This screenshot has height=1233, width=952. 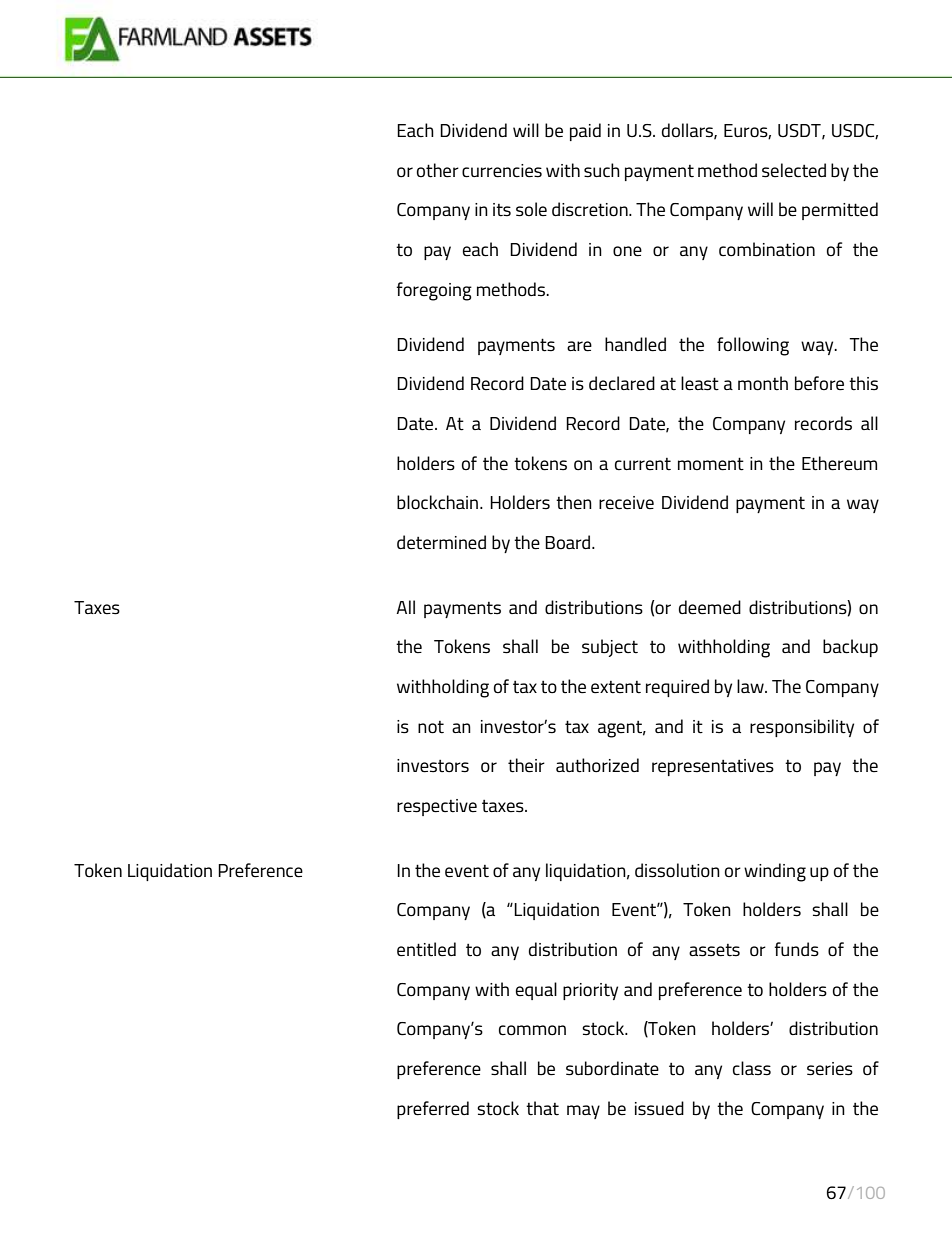 I want to click on currencies, so click(x=502, y=171).
